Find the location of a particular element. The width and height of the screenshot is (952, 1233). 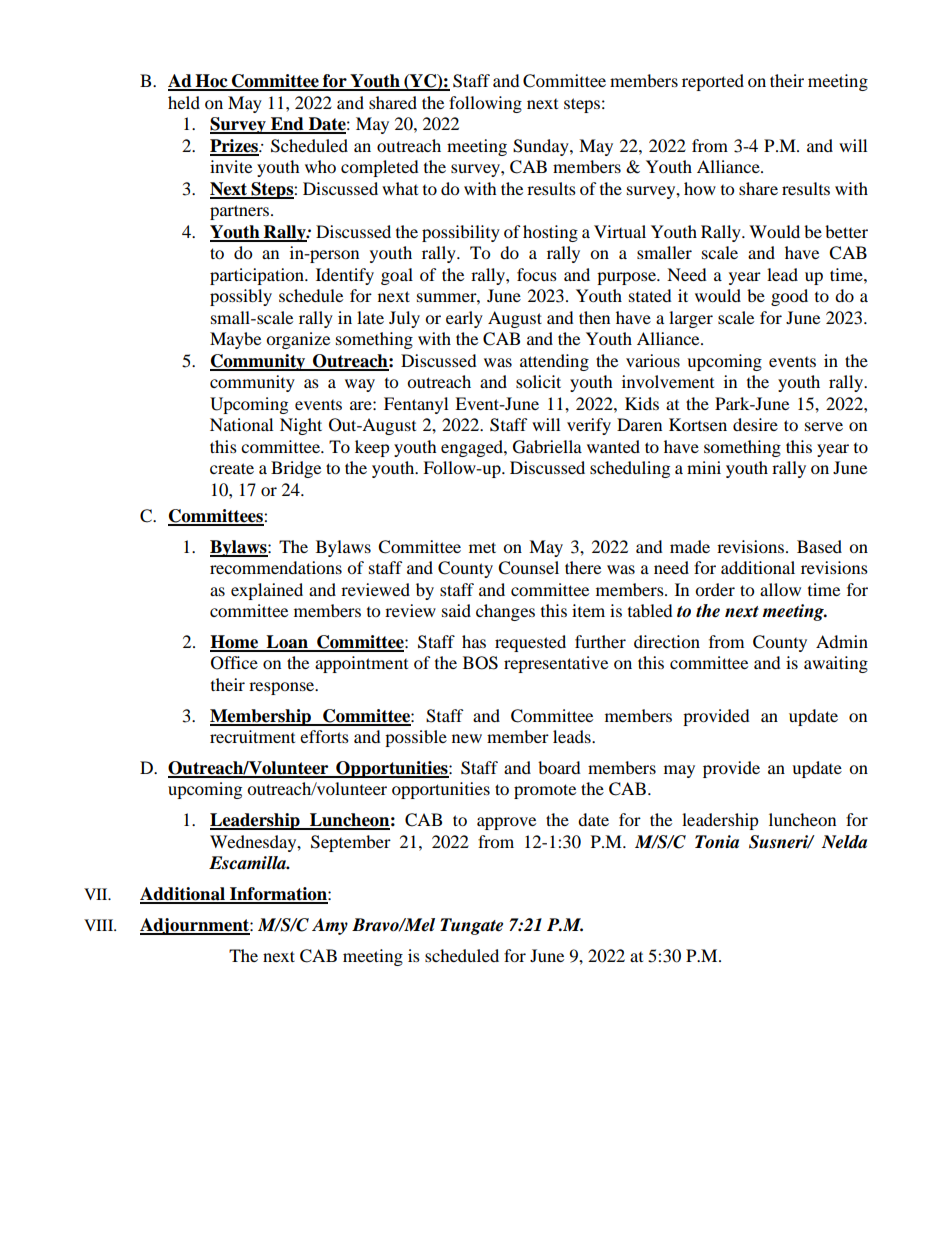

good is located at coordinates (789, 297).
